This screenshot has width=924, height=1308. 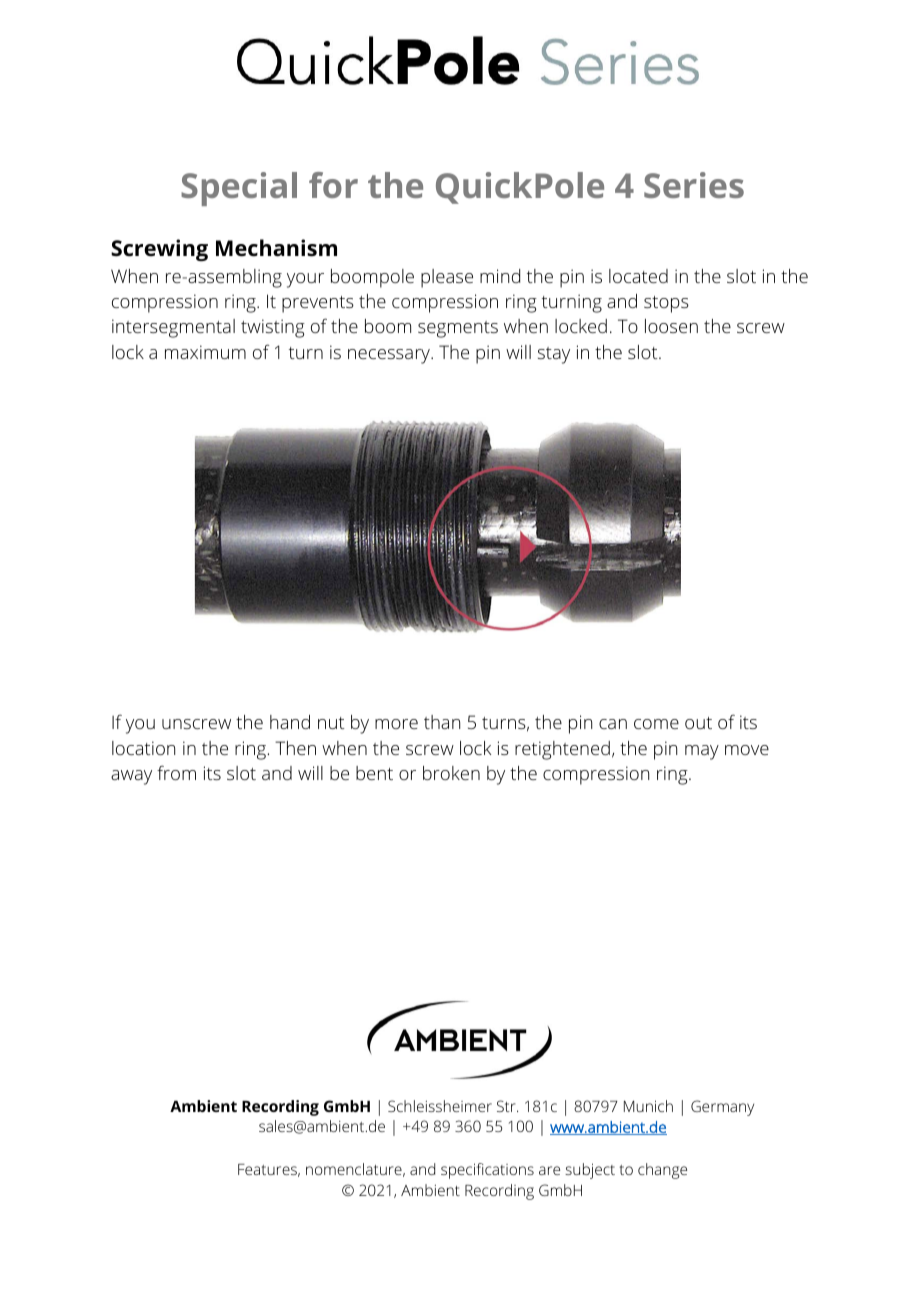 What do you see at coordinates (662, 1171) in the screenshot?
I see `change` at bounding box center [662, 1171].
